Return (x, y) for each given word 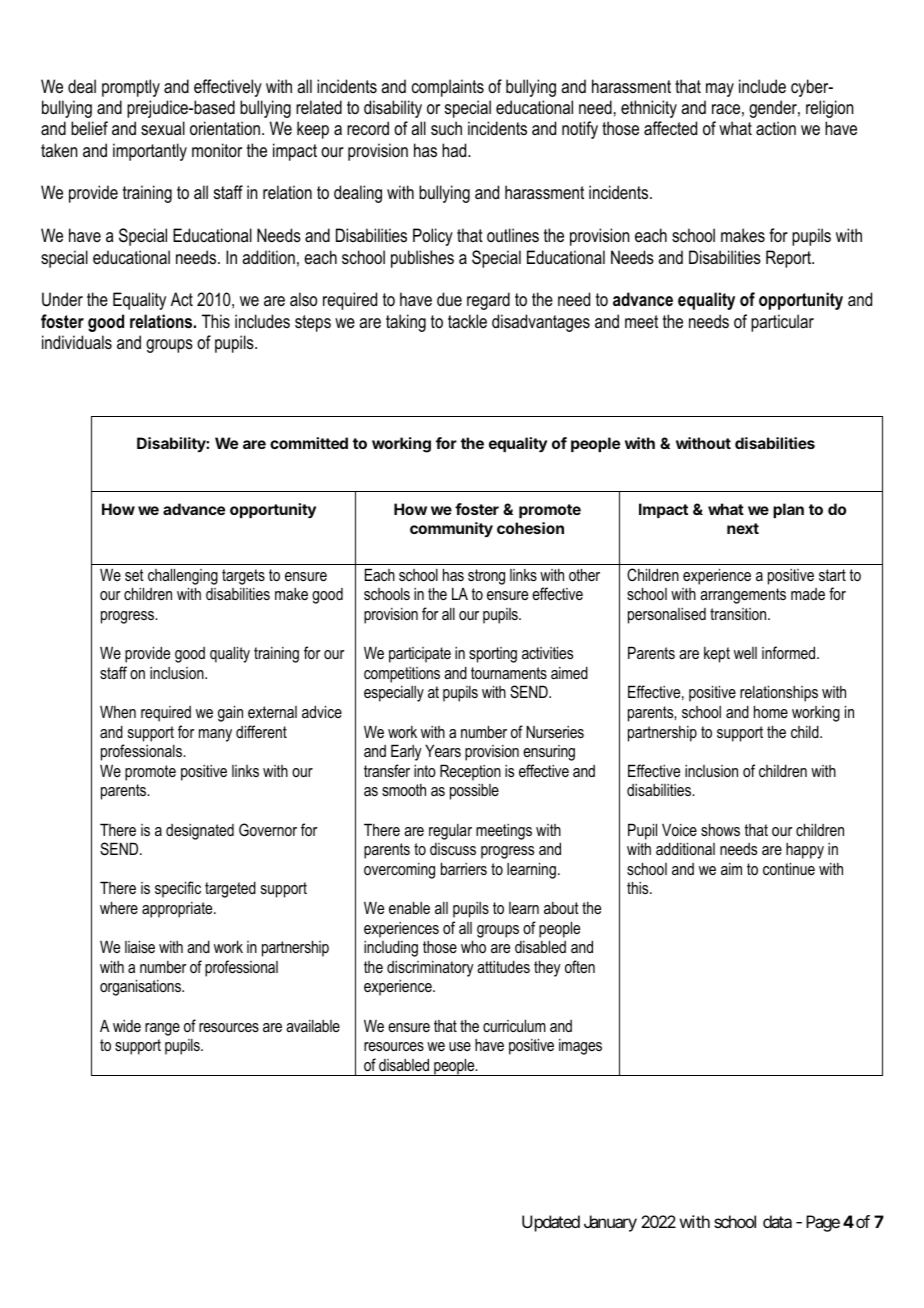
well (745, 653)
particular (782, 323)
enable (409, 907)
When (118, 711)
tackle (467, 321)
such (446, 128)
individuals (77, 342)
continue (789, 868)
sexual (163, 128)
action (776, 128)
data (777, 1221)
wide (127, 1026)
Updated (551, 1223)
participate (420, 655)
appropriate (178, 910)
